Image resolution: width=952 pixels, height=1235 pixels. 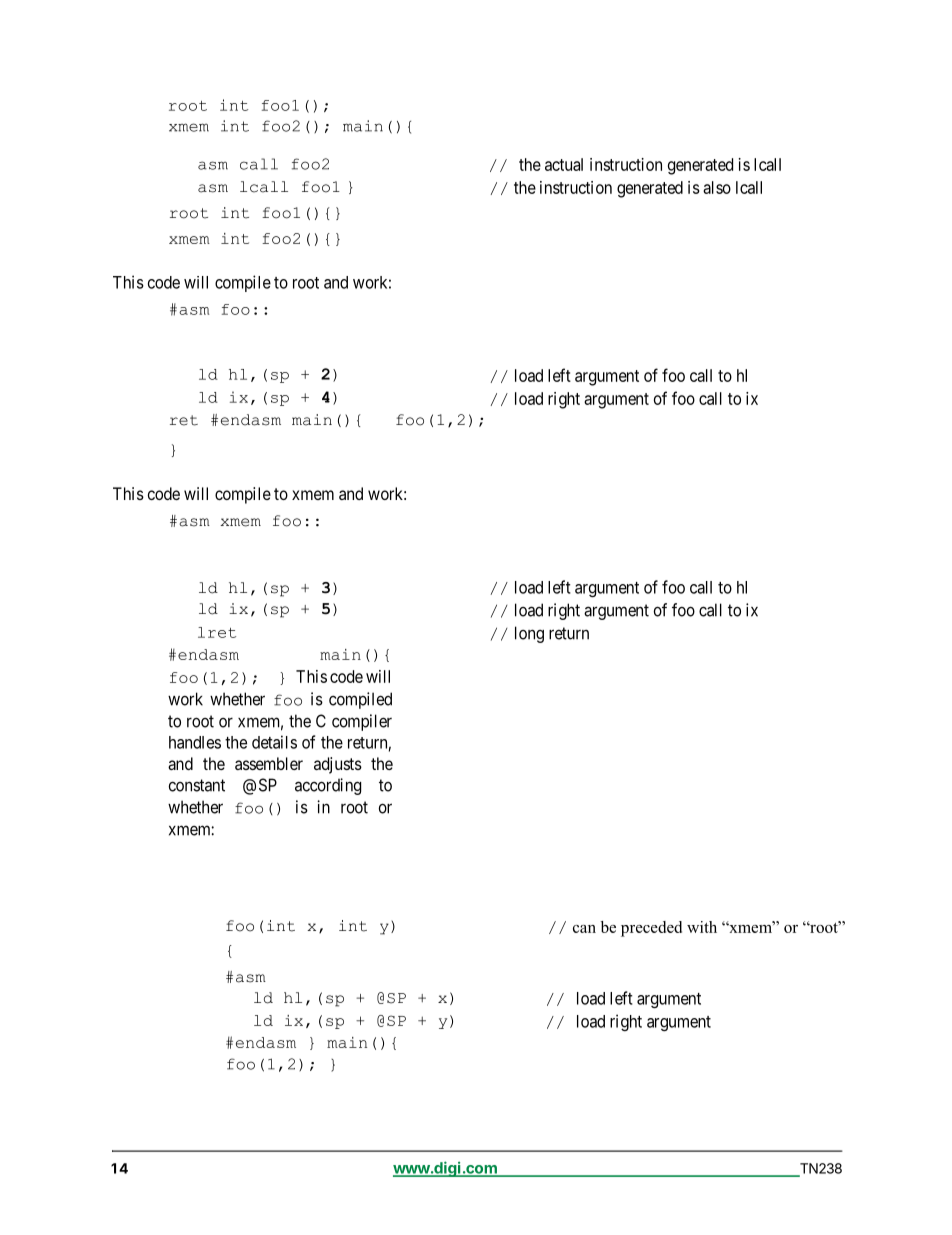 I want to click on assembler, so click(x=269, y=763).
